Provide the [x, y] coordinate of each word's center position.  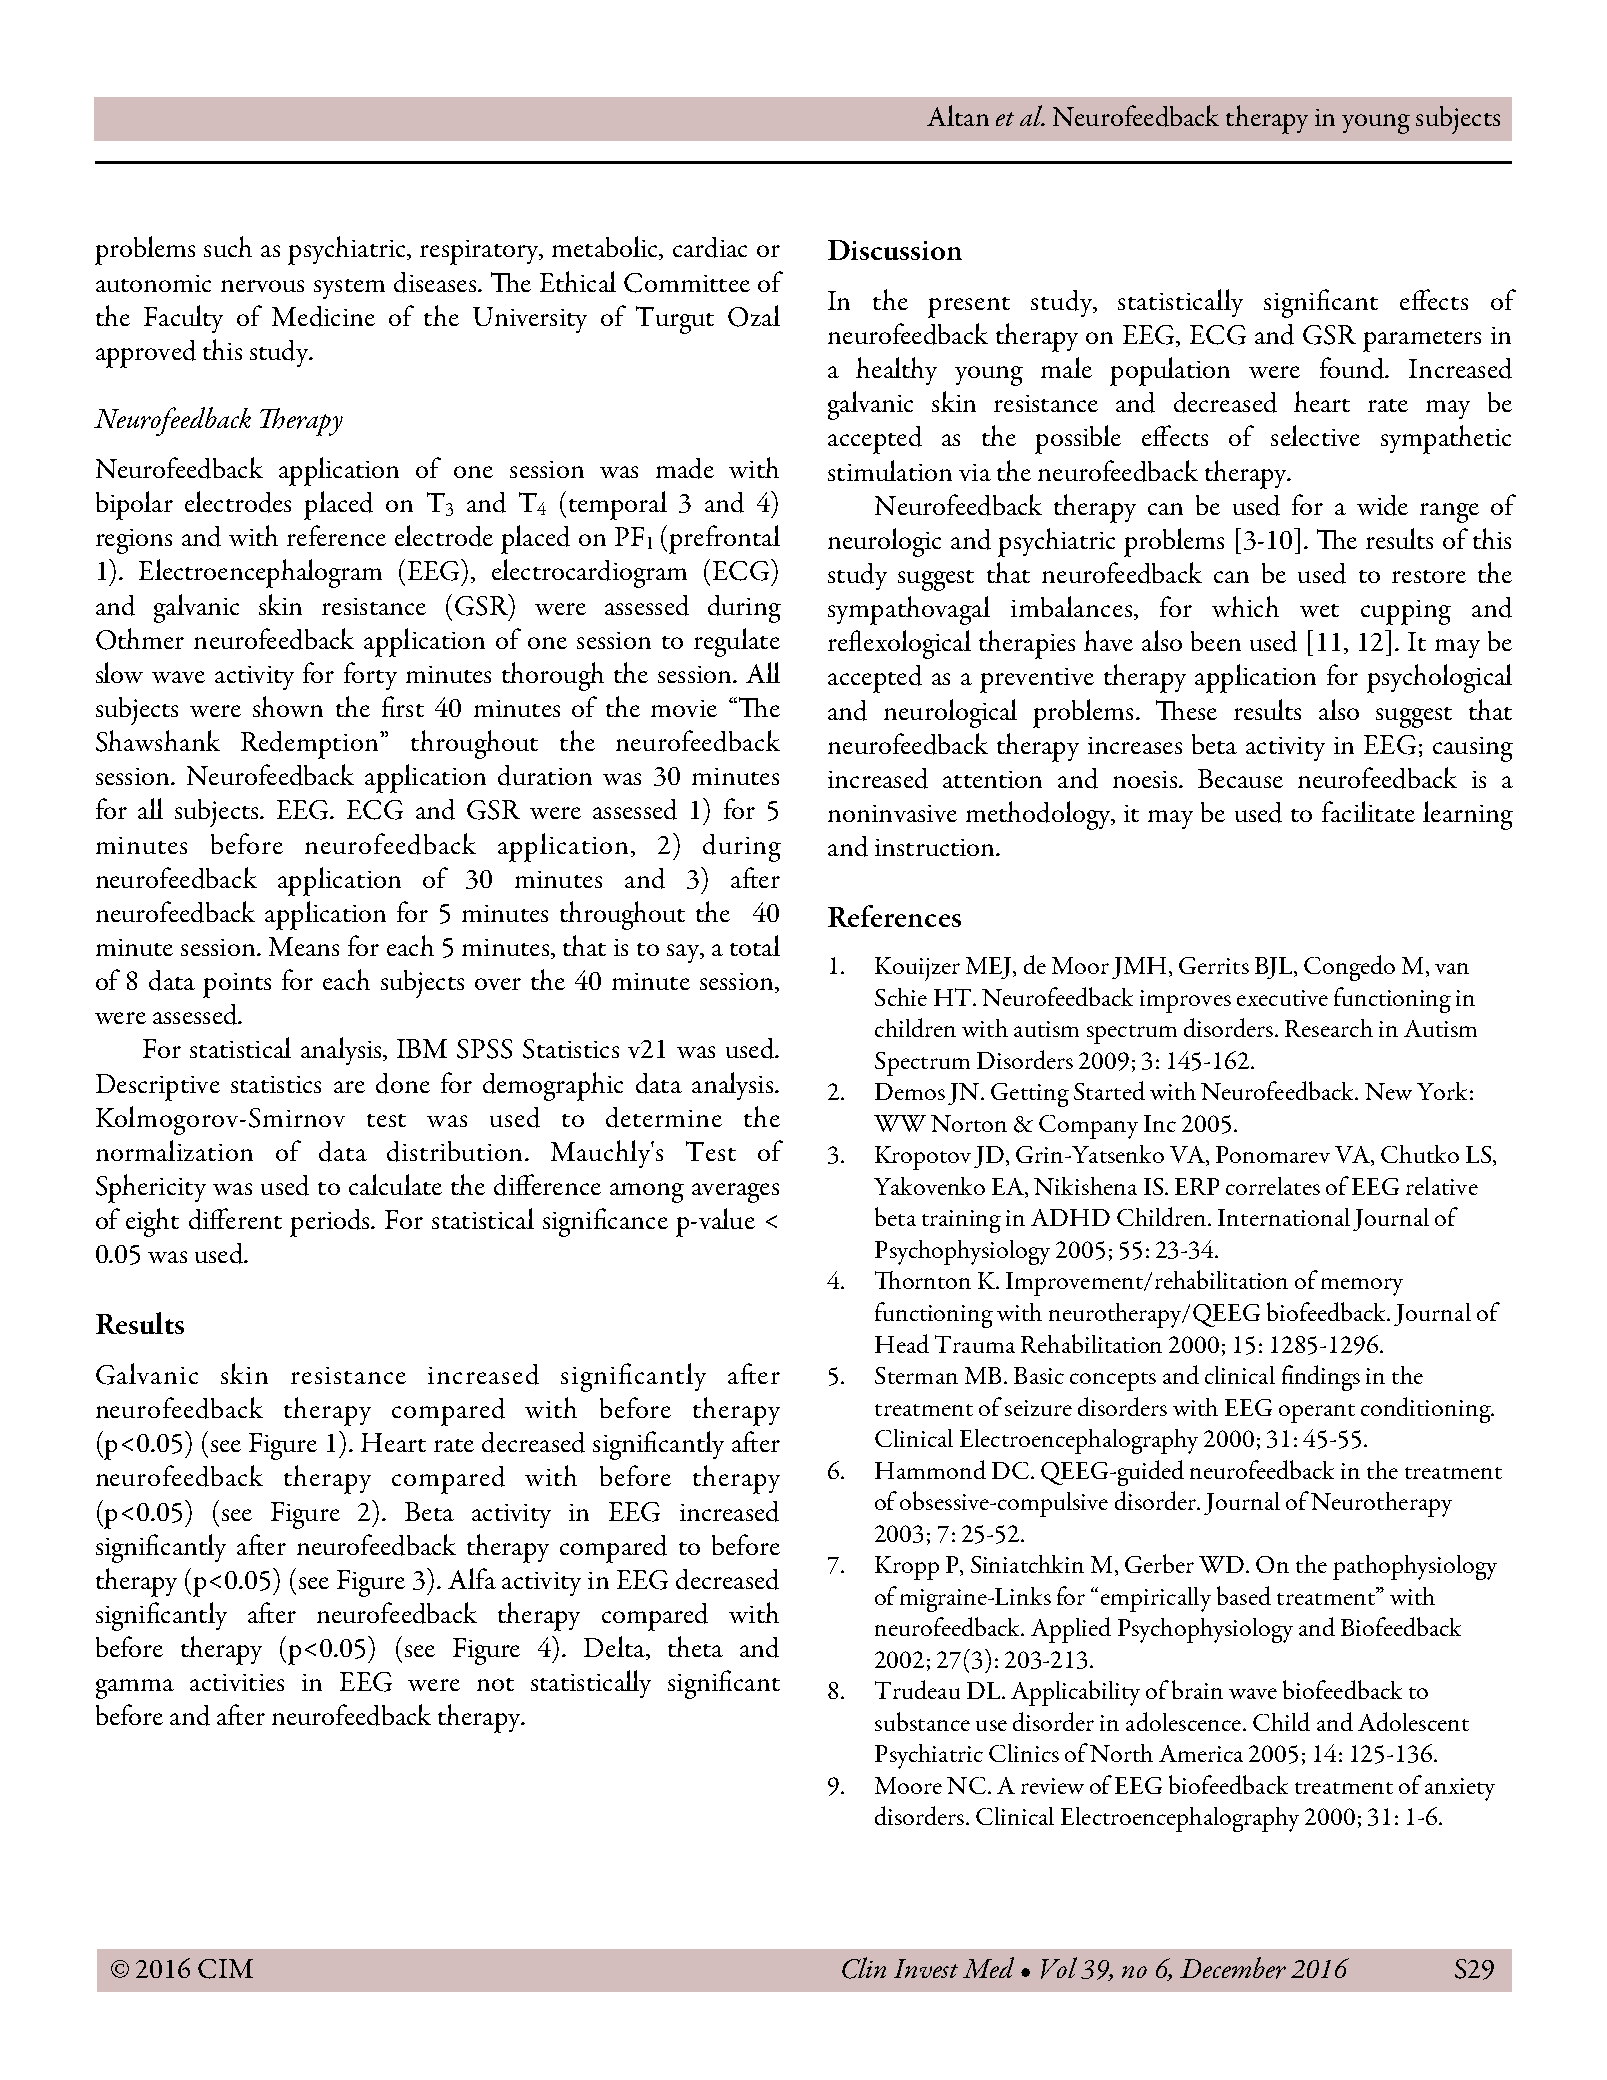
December [1233, 1968]
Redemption [311, 745]
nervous [262, 286]
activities [237, 1682]
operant [1317, 1413]
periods [331, 1223]
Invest [926, 1968]
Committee [687, 283]
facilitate [1368, 811]
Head [902, 1343]
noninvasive [892, 813]
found [1353, 368]
